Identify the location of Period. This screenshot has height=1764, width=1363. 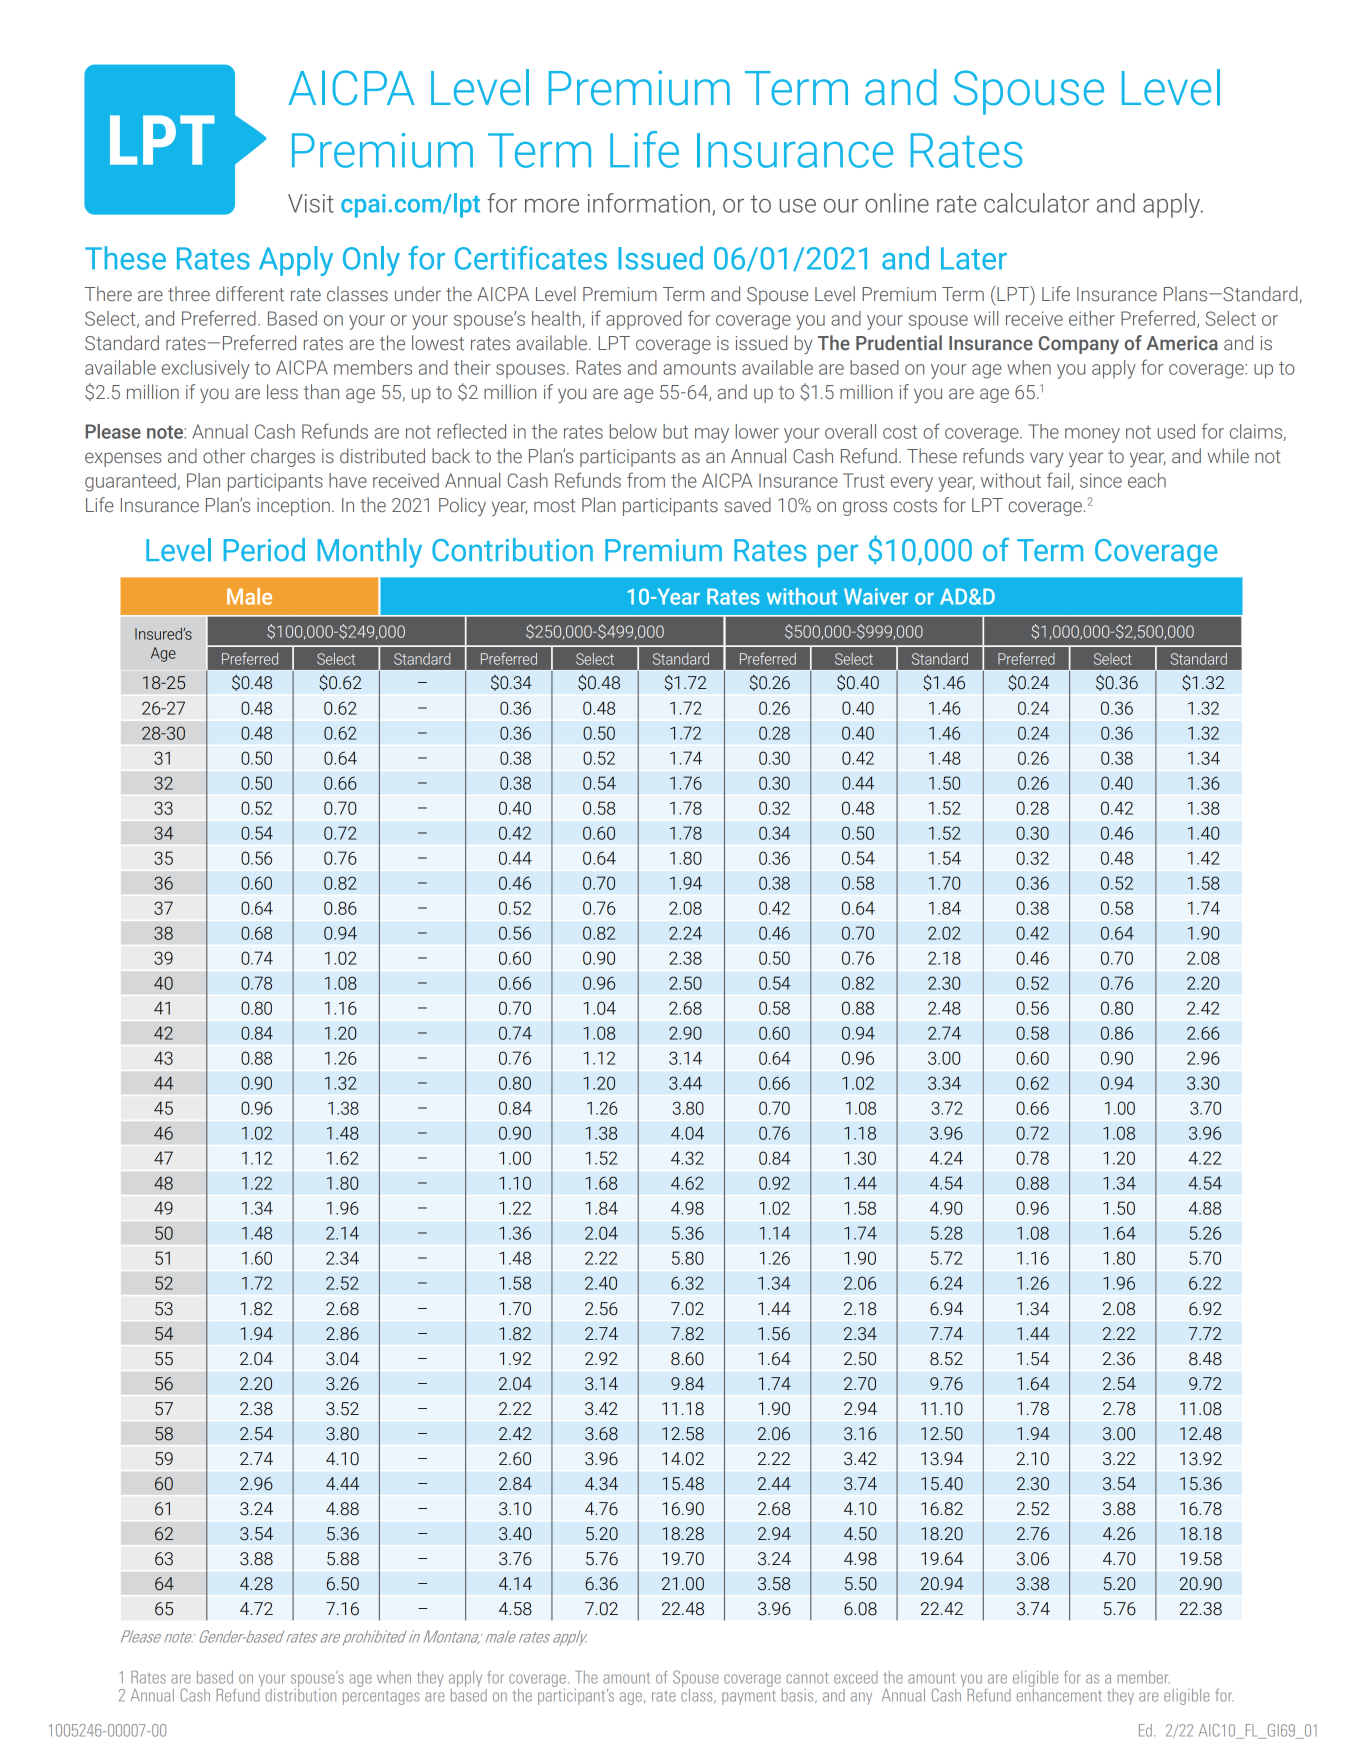
(264, 550).
